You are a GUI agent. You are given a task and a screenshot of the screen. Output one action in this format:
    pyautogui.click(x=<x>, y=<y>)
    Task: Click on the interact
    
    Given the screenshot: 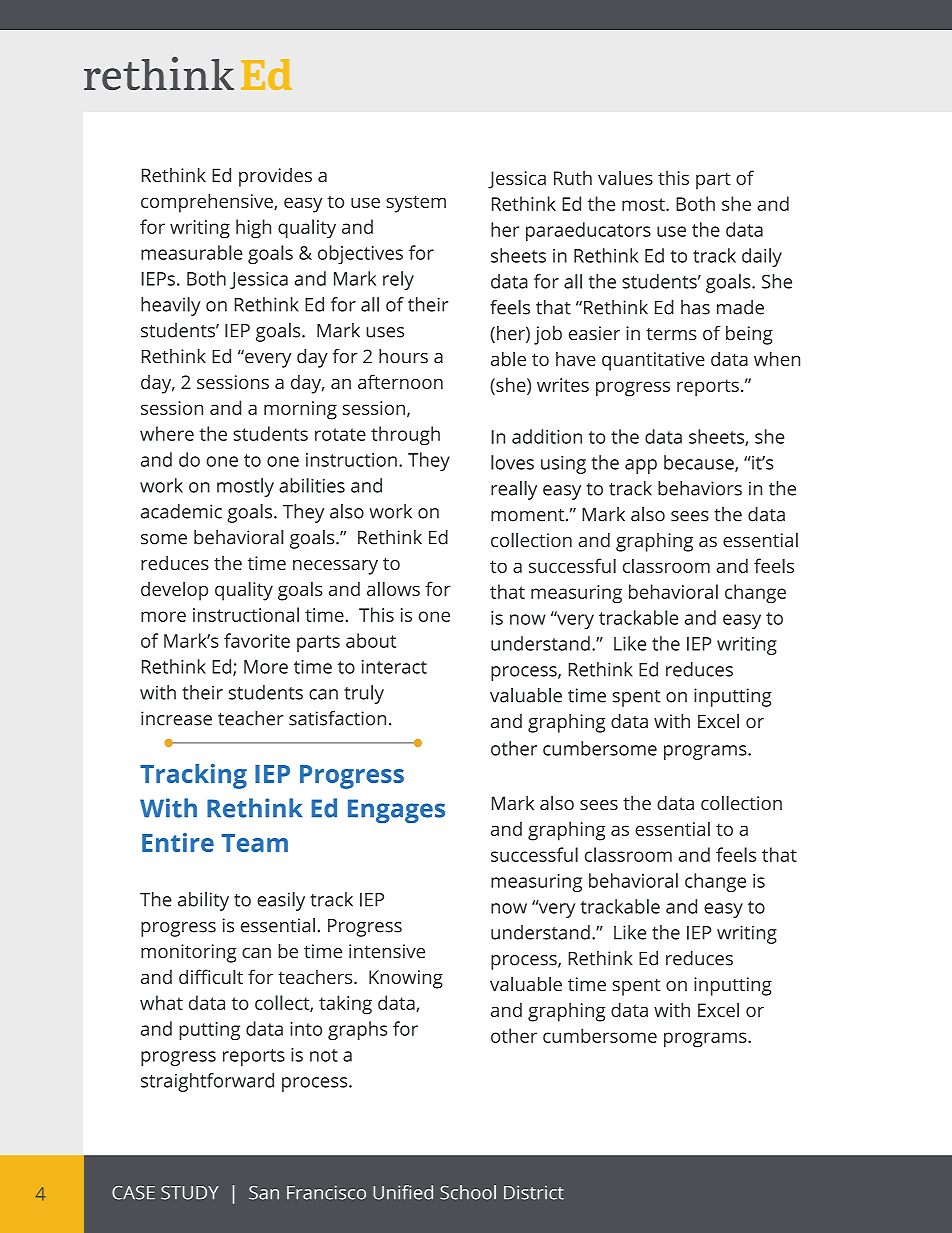 What is the action you would take?
    pyautogui.click(x=394, y=667)
